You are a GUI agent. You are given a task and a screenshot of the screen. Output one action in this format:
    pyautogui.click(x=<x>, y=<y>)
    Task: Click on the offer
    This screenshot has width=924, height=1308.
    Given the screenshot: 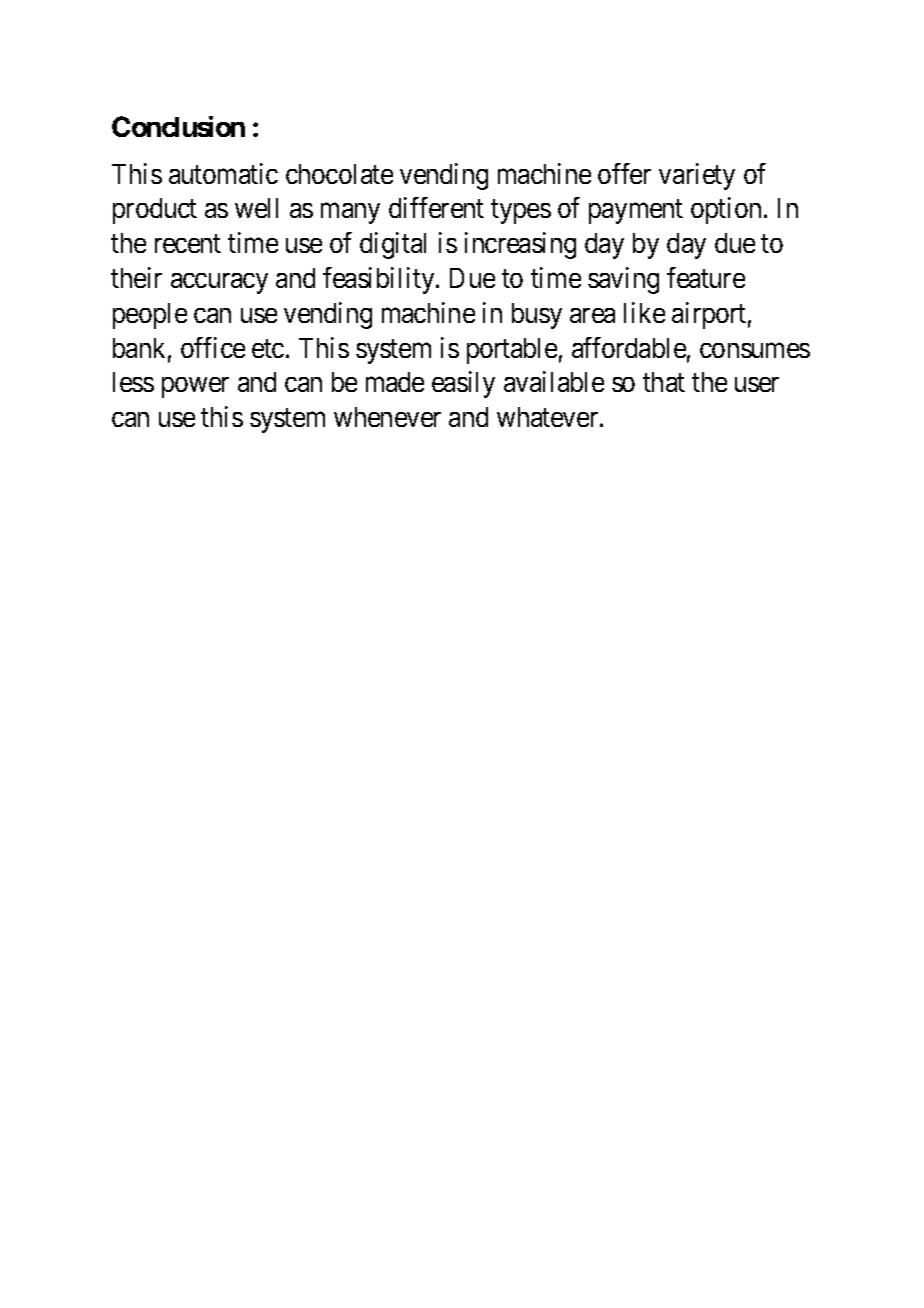 What is the action you would take?
    pyautogui.click(x=624, y=173)
